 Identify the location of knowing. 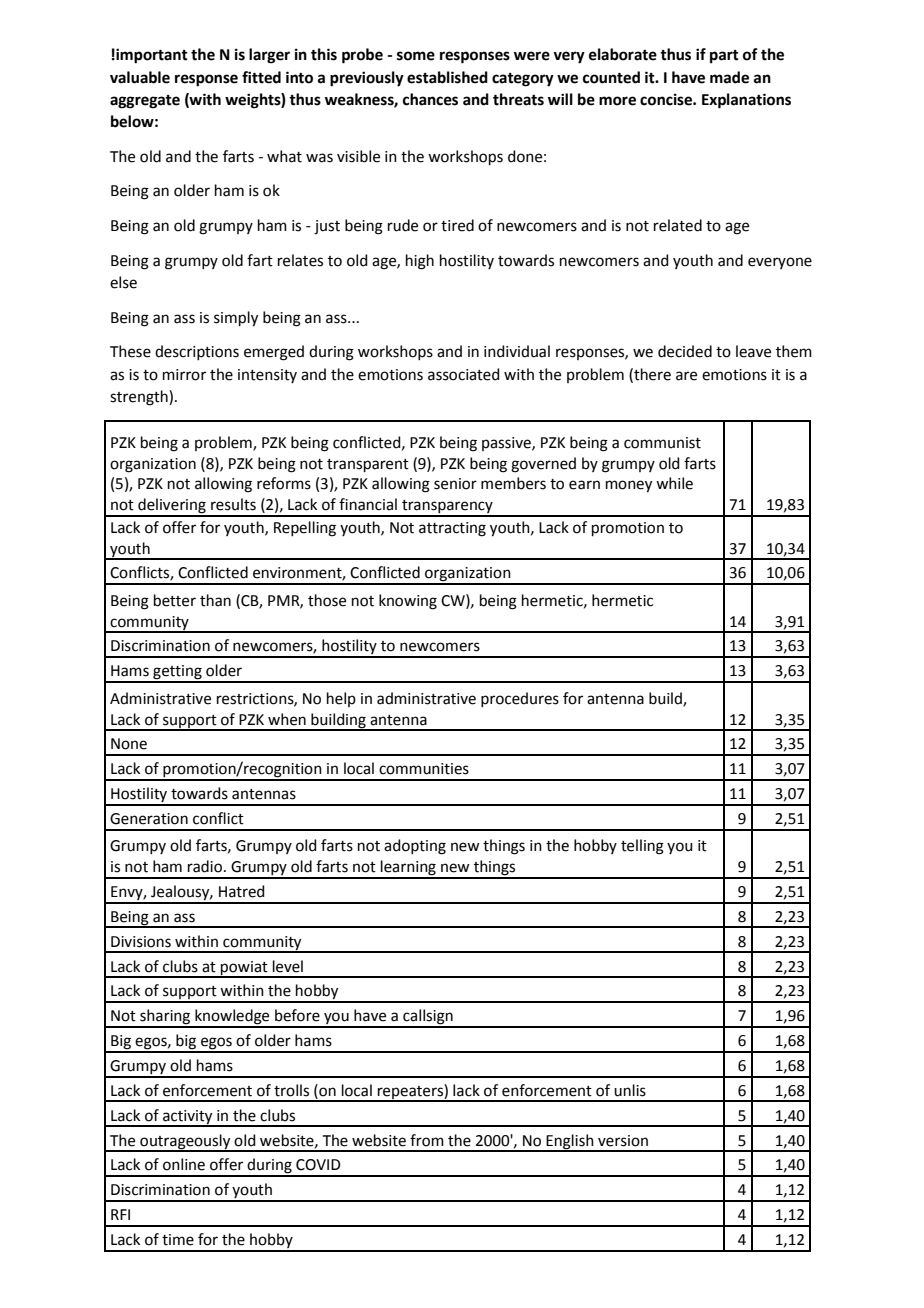
(408, 602).
